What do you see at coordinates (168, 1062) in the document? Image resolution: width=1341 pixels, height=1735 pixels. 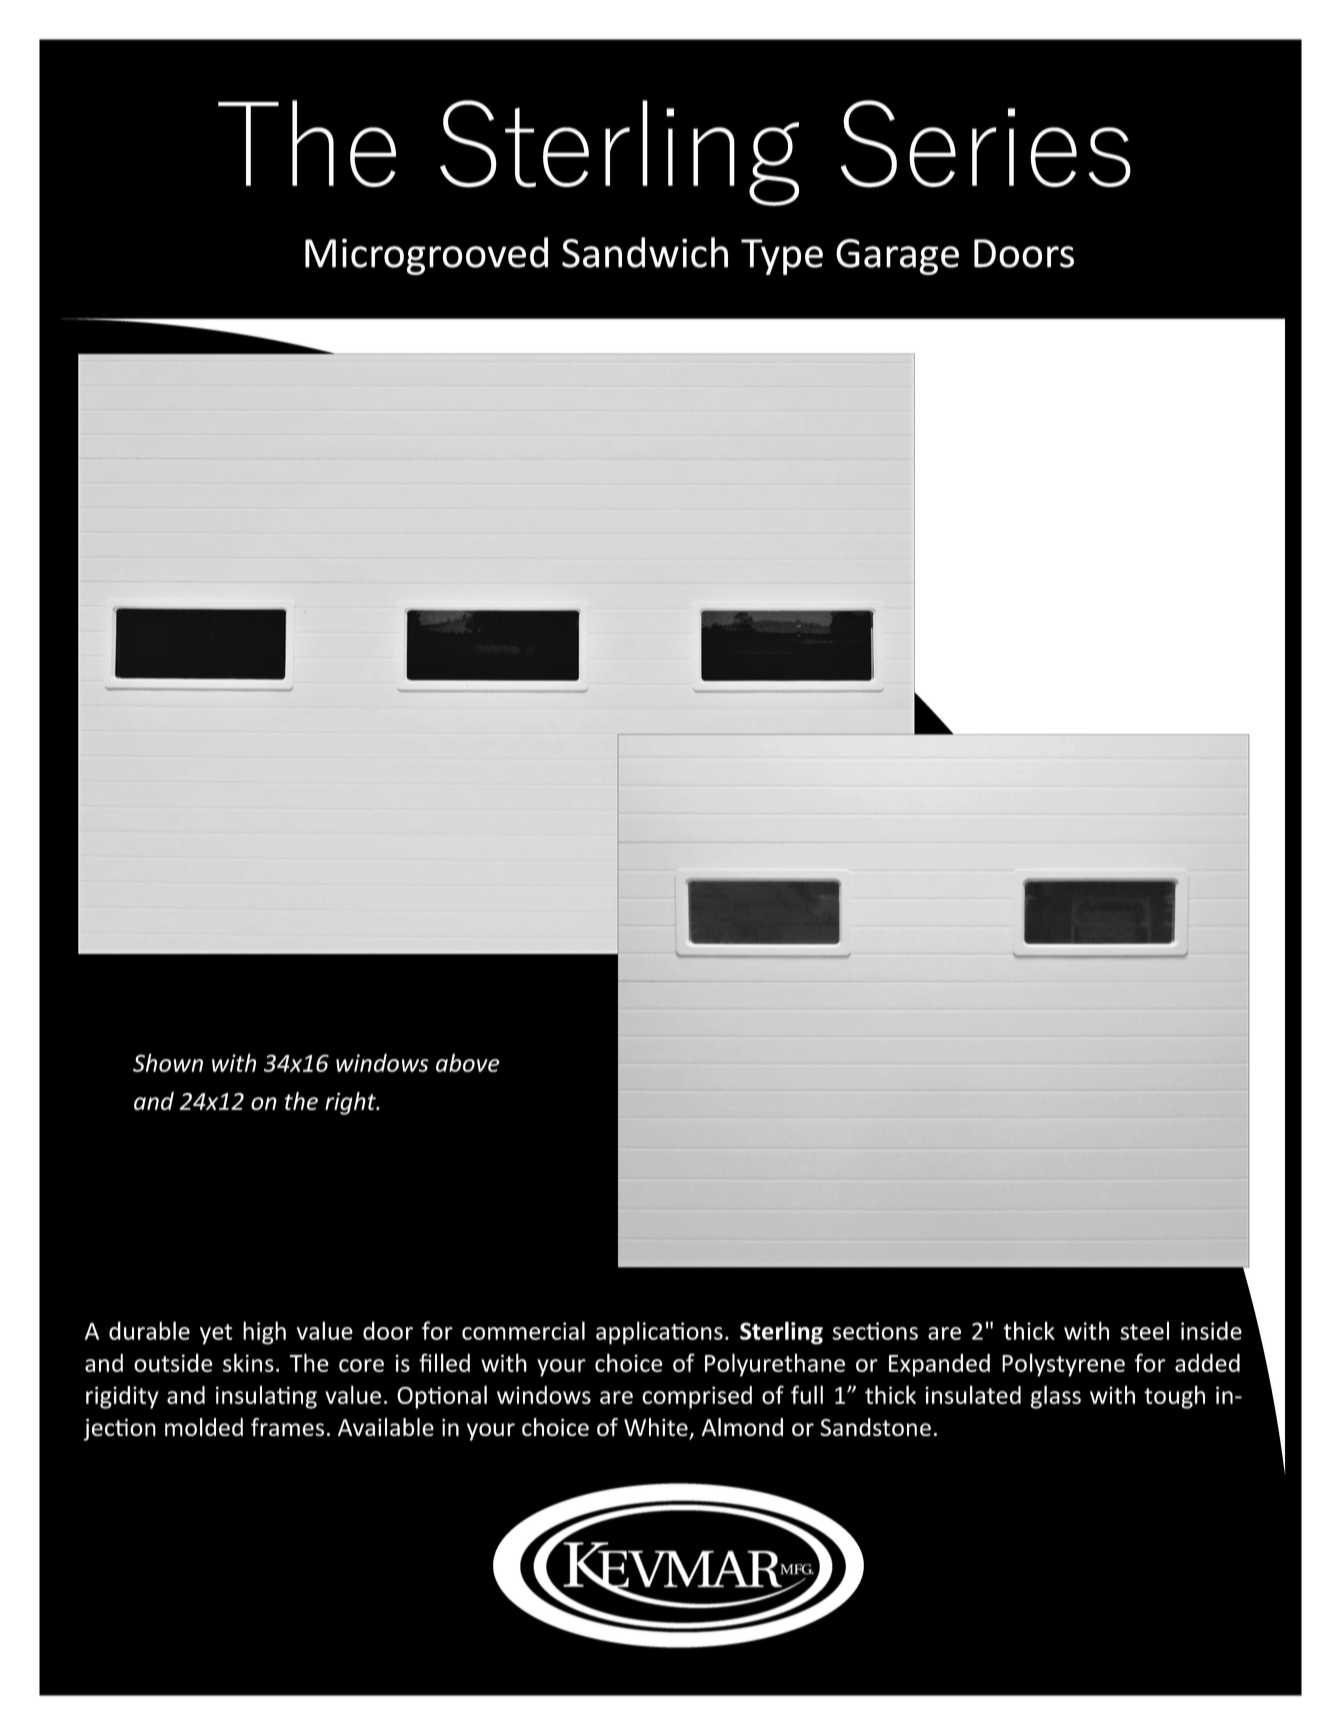 I see `Shown` at bounding box center [168, 1062].
